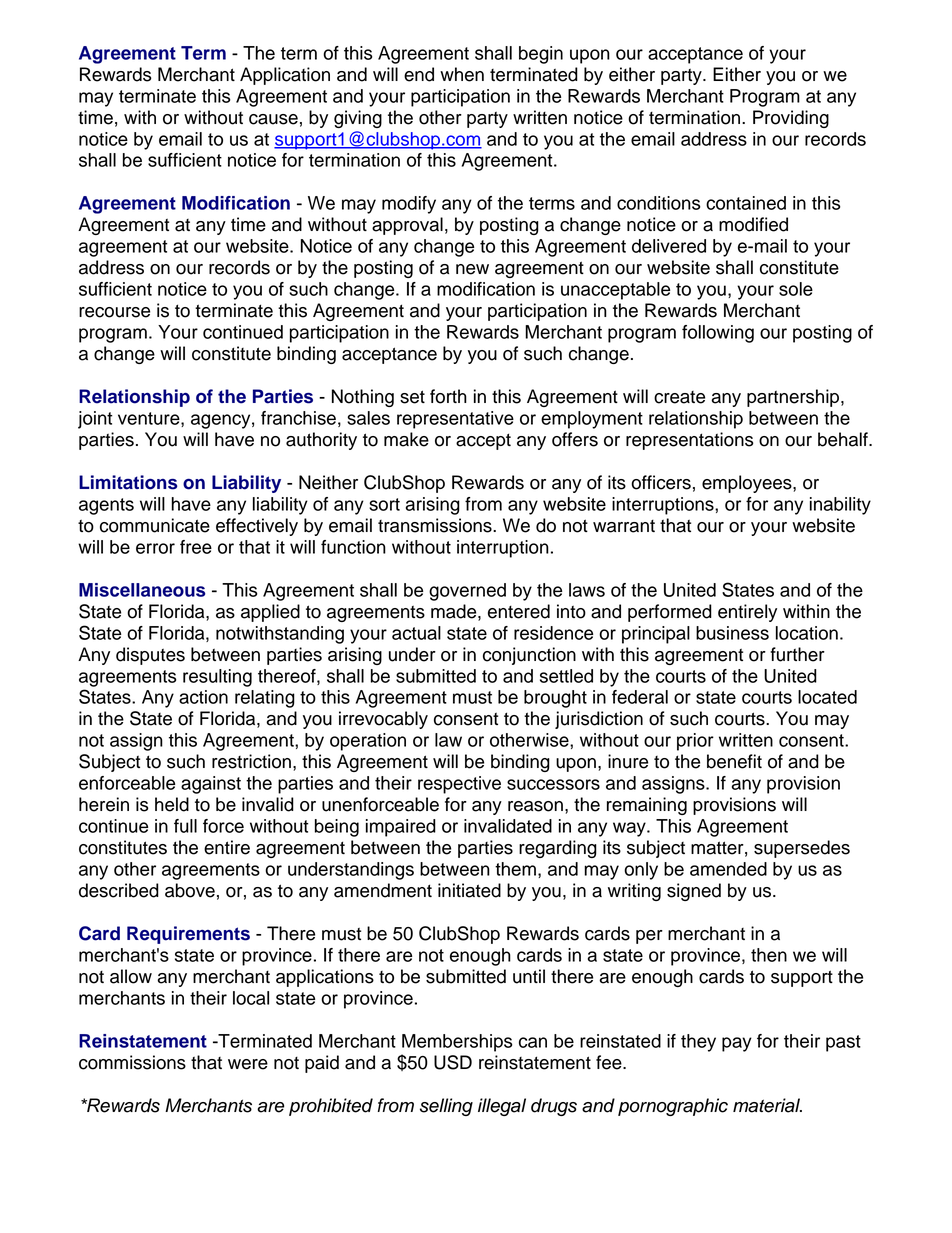  Describe the element at coordinates (273, 119) in the image. I see `cause` at that location.
